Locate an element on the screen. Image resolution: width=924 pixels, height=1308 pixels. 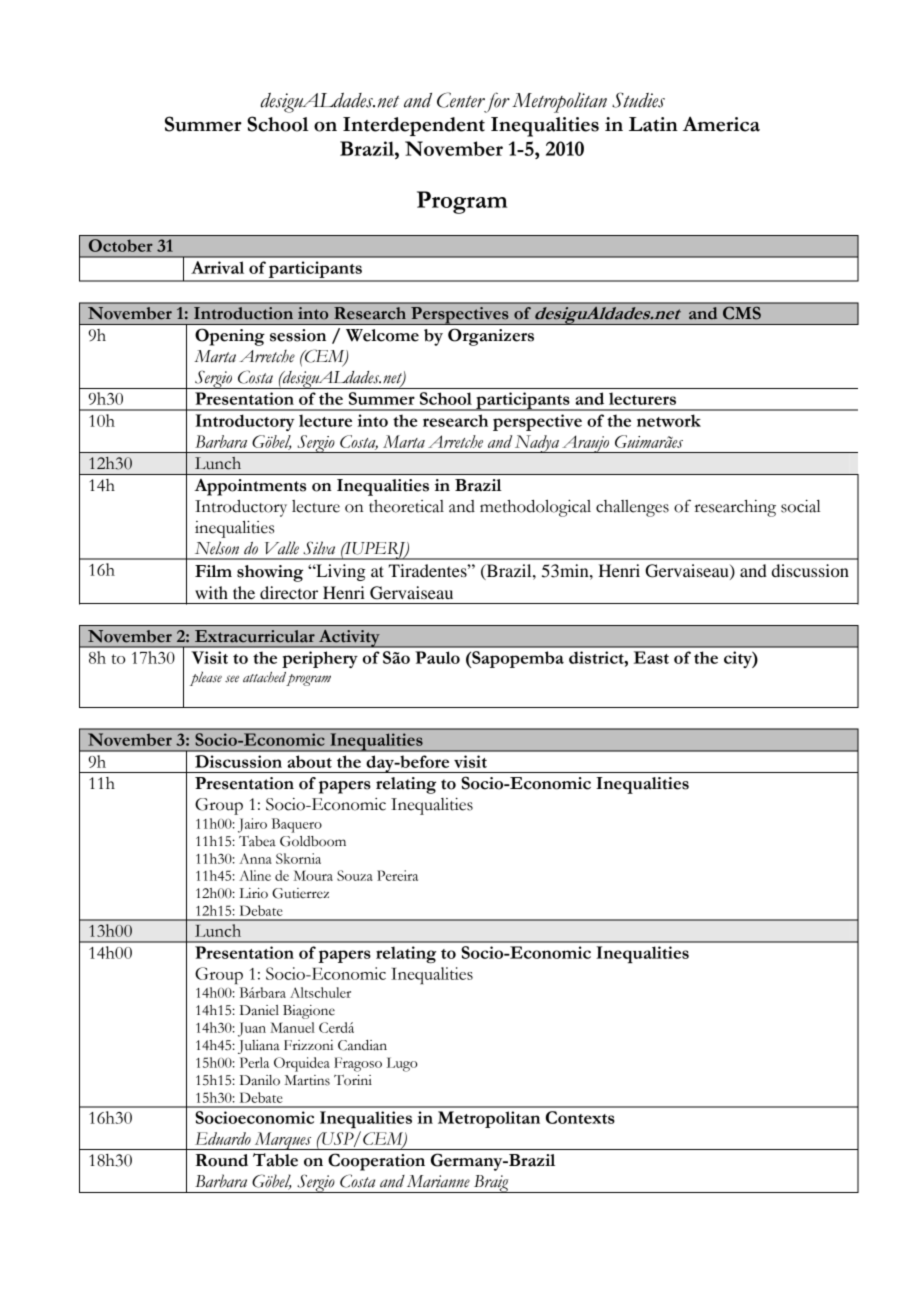
October is located at coordinates (121, 245).
